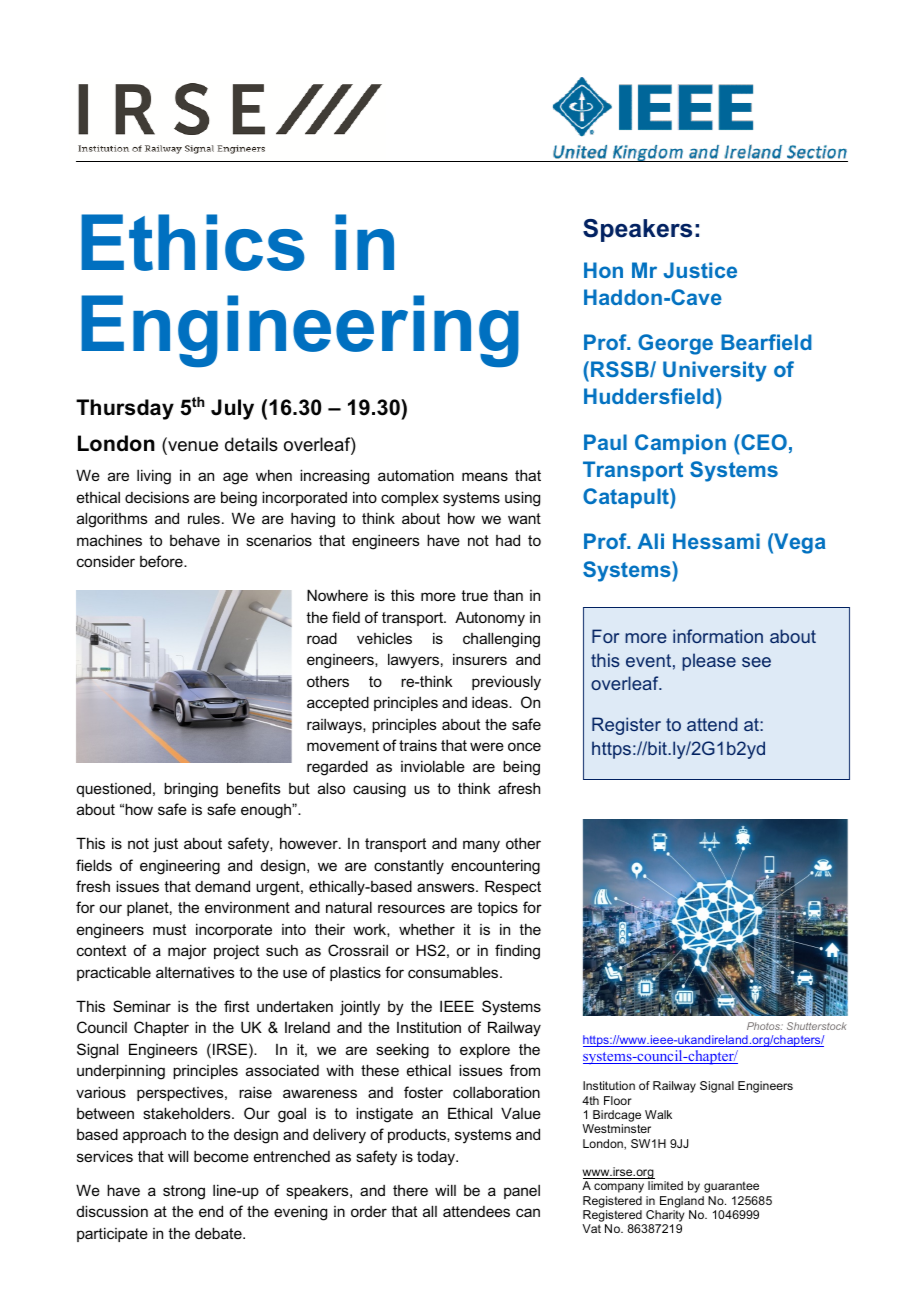 This screenshot has height=1308, width=924. I want to click on please, so click(709, 662).
